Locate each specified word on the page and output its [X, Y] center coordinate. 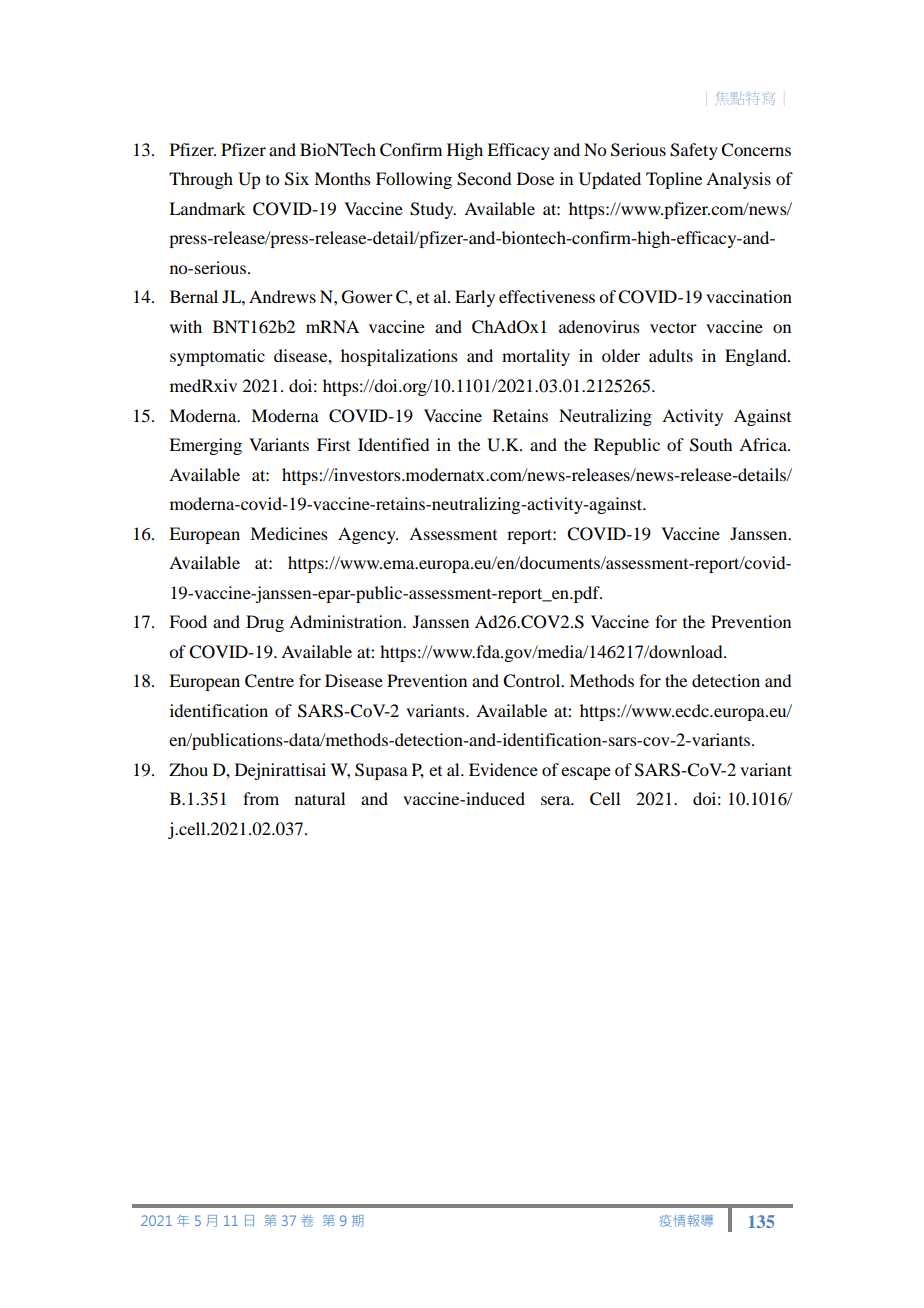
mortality [536, 357]
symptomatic [217, 357]
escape [586, 773]
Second [484, 179]
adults [671, 355]
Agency [368, 535]
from [261, 798]
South [711, 445]
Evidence [503, 769]
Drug [265, 623]
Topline [674, 180]
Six [297, 179]
